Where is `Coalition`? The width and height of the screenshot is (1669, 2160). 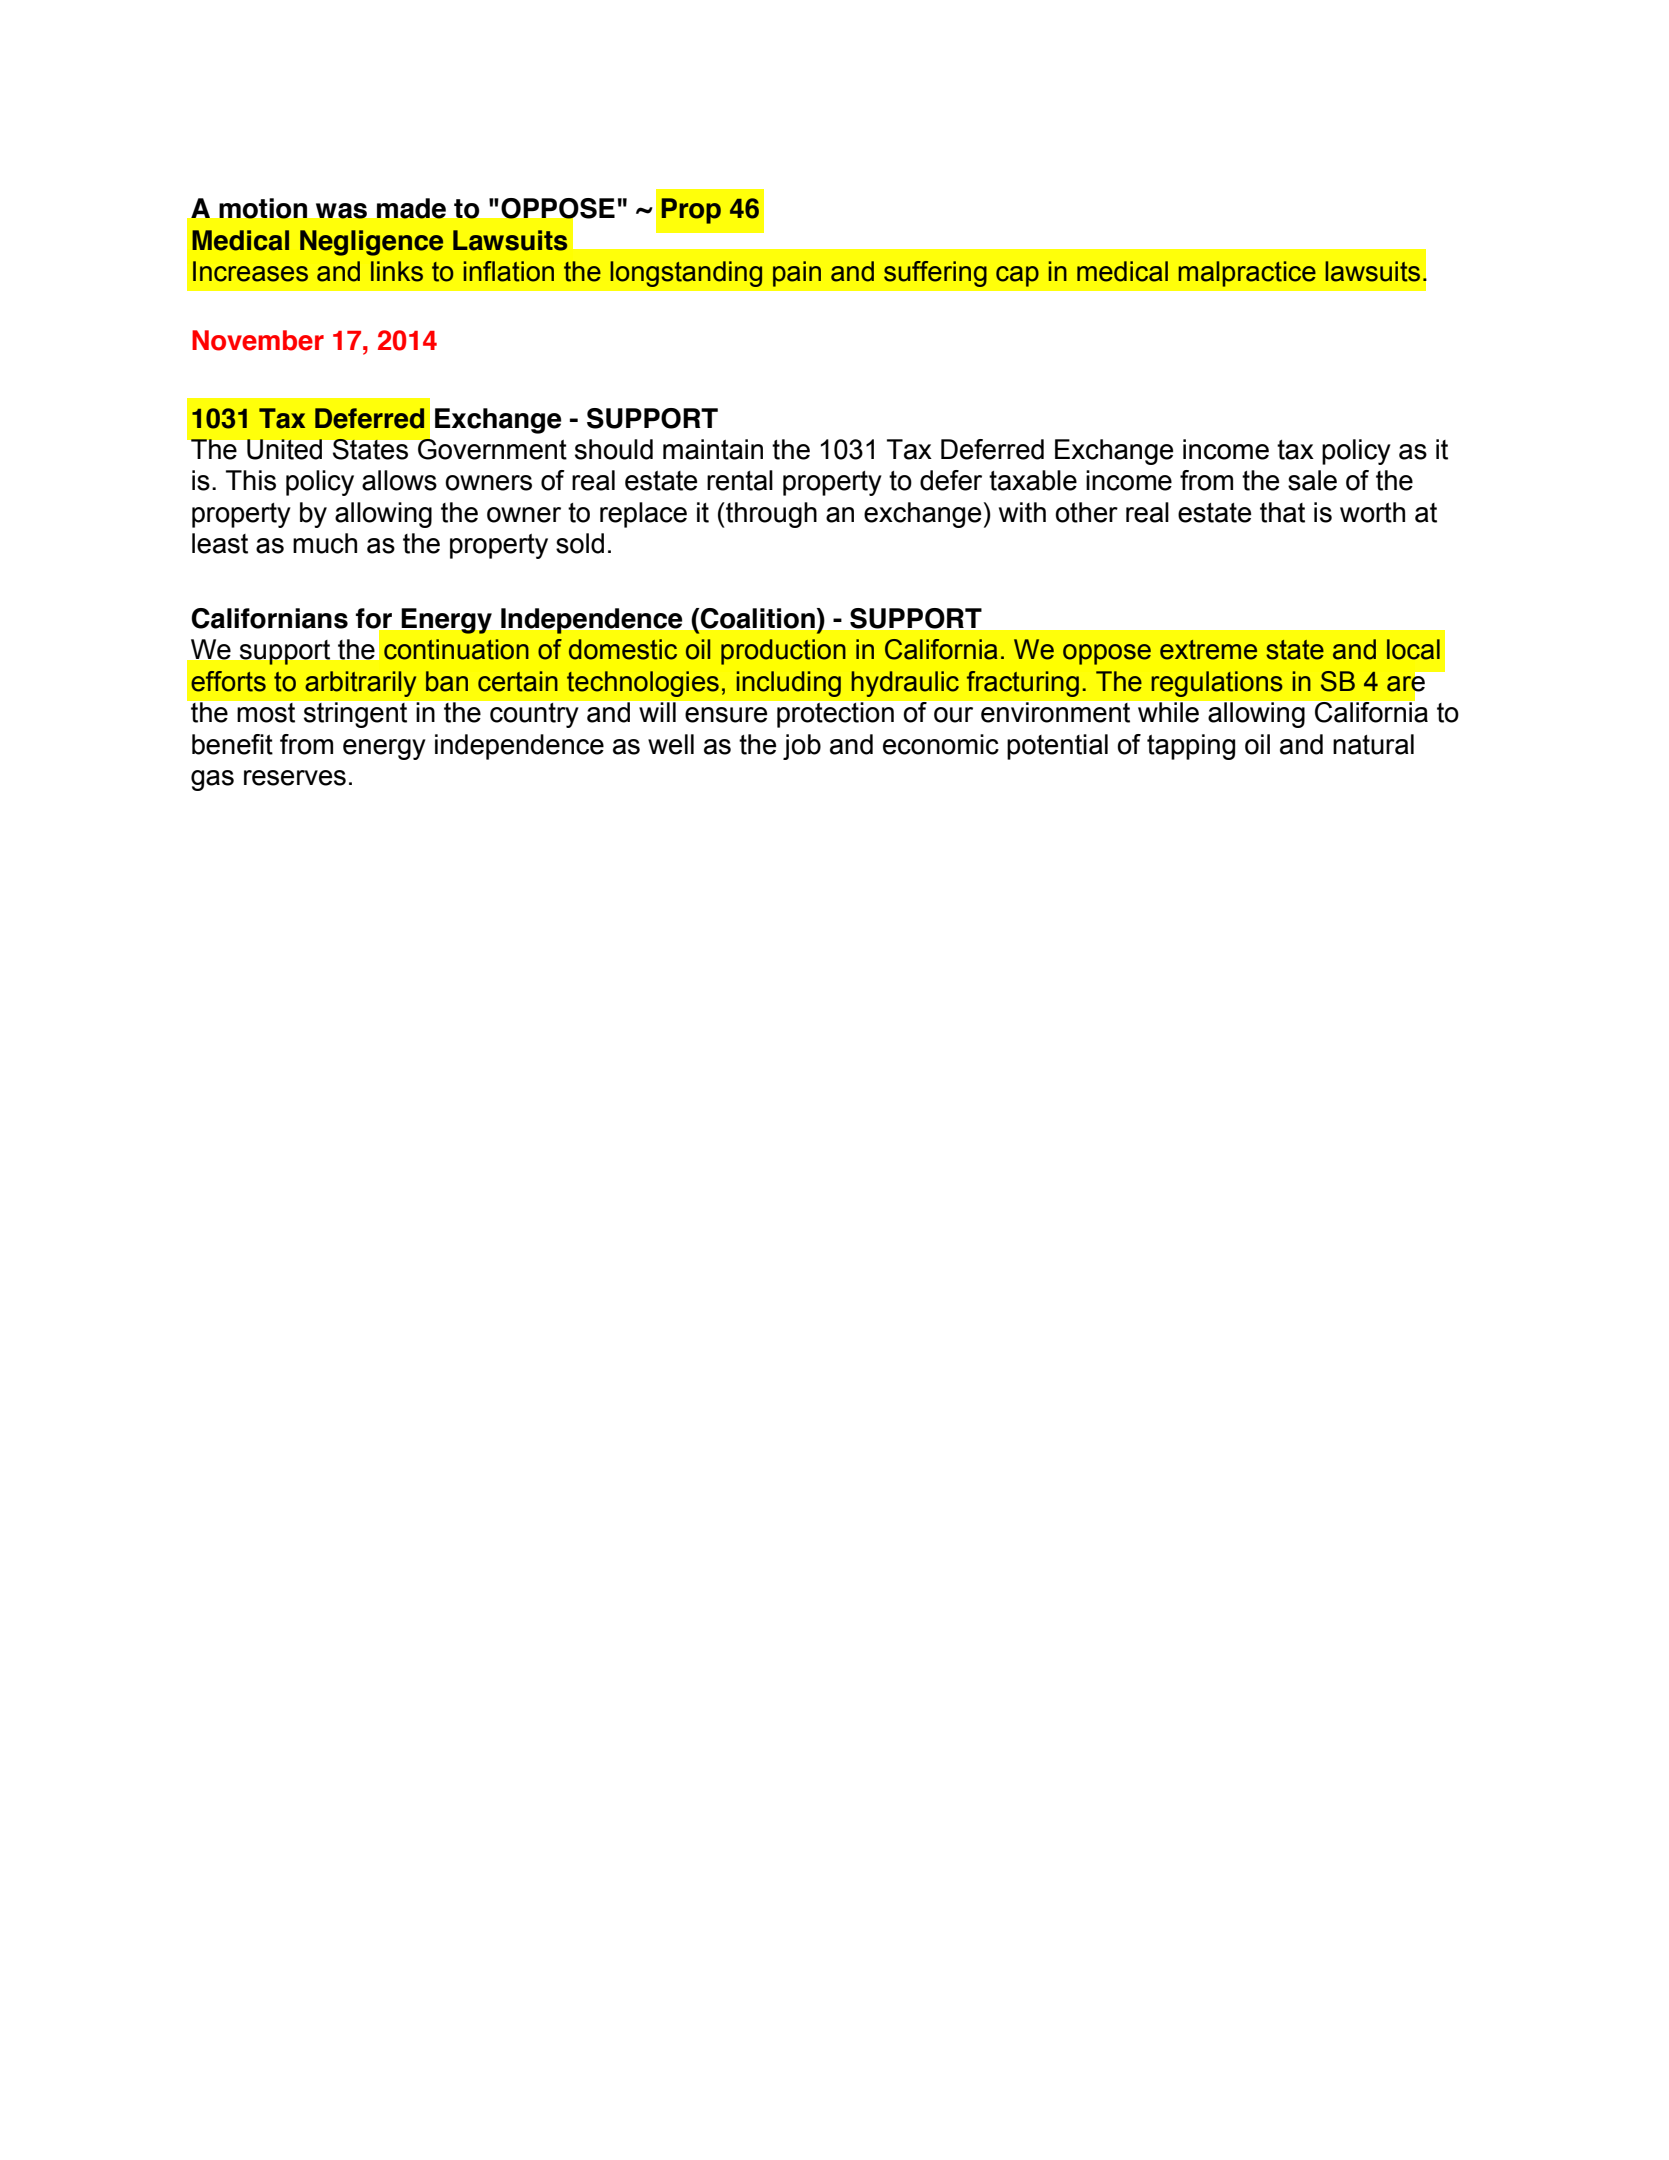 Coalition is located at coordinates (758, 618).
